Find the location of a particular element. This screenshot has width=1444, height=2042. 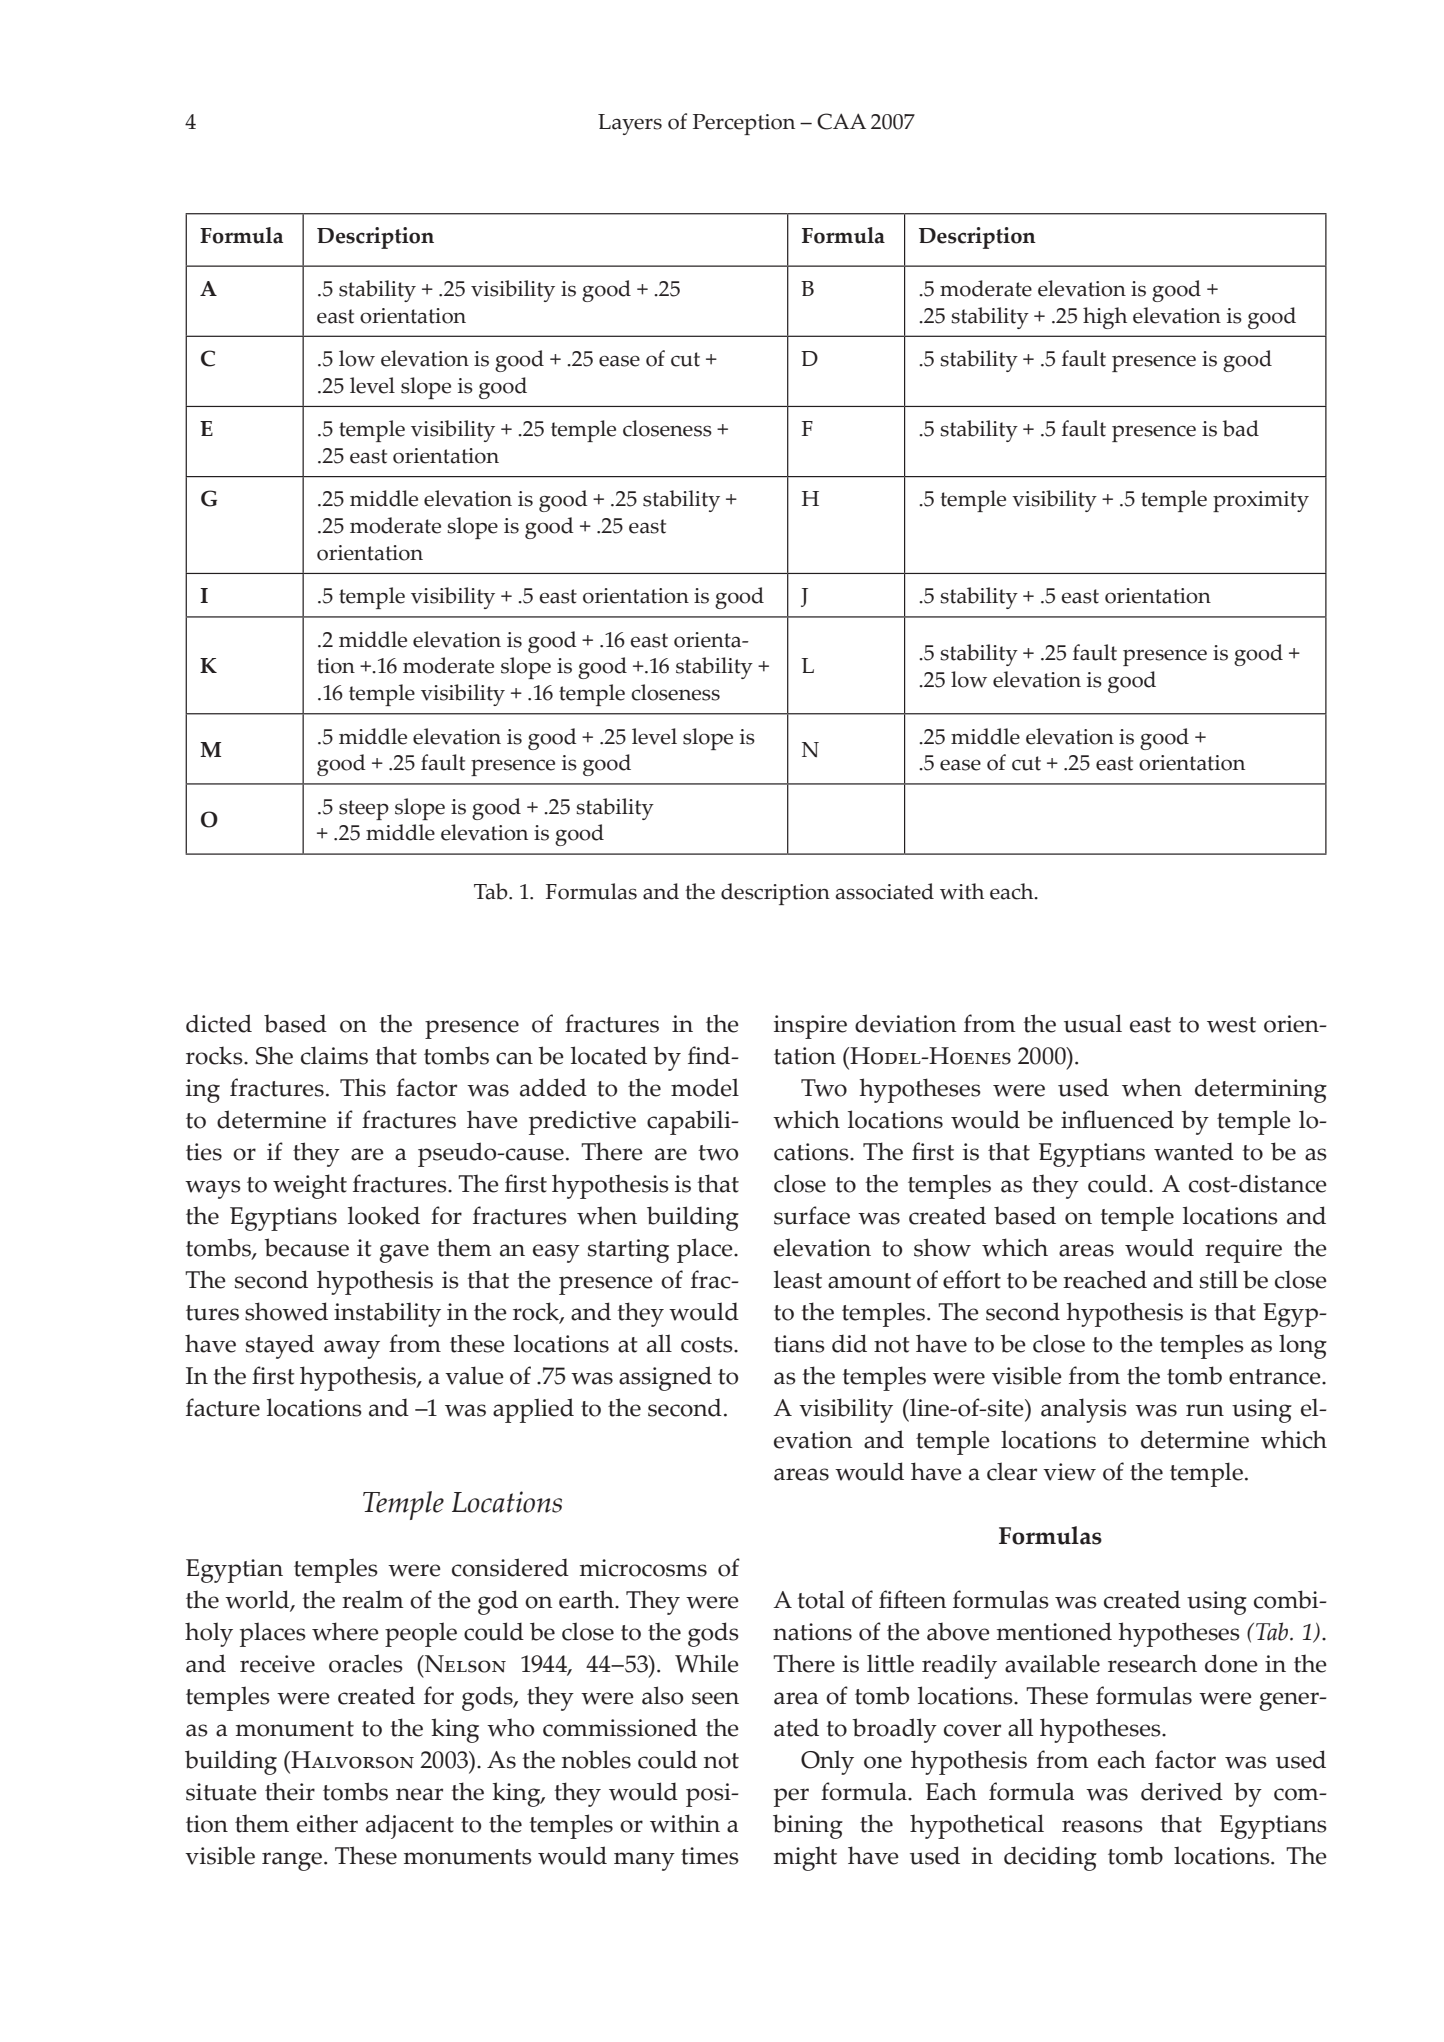

proximity is located at coordinates (1261, 501).
